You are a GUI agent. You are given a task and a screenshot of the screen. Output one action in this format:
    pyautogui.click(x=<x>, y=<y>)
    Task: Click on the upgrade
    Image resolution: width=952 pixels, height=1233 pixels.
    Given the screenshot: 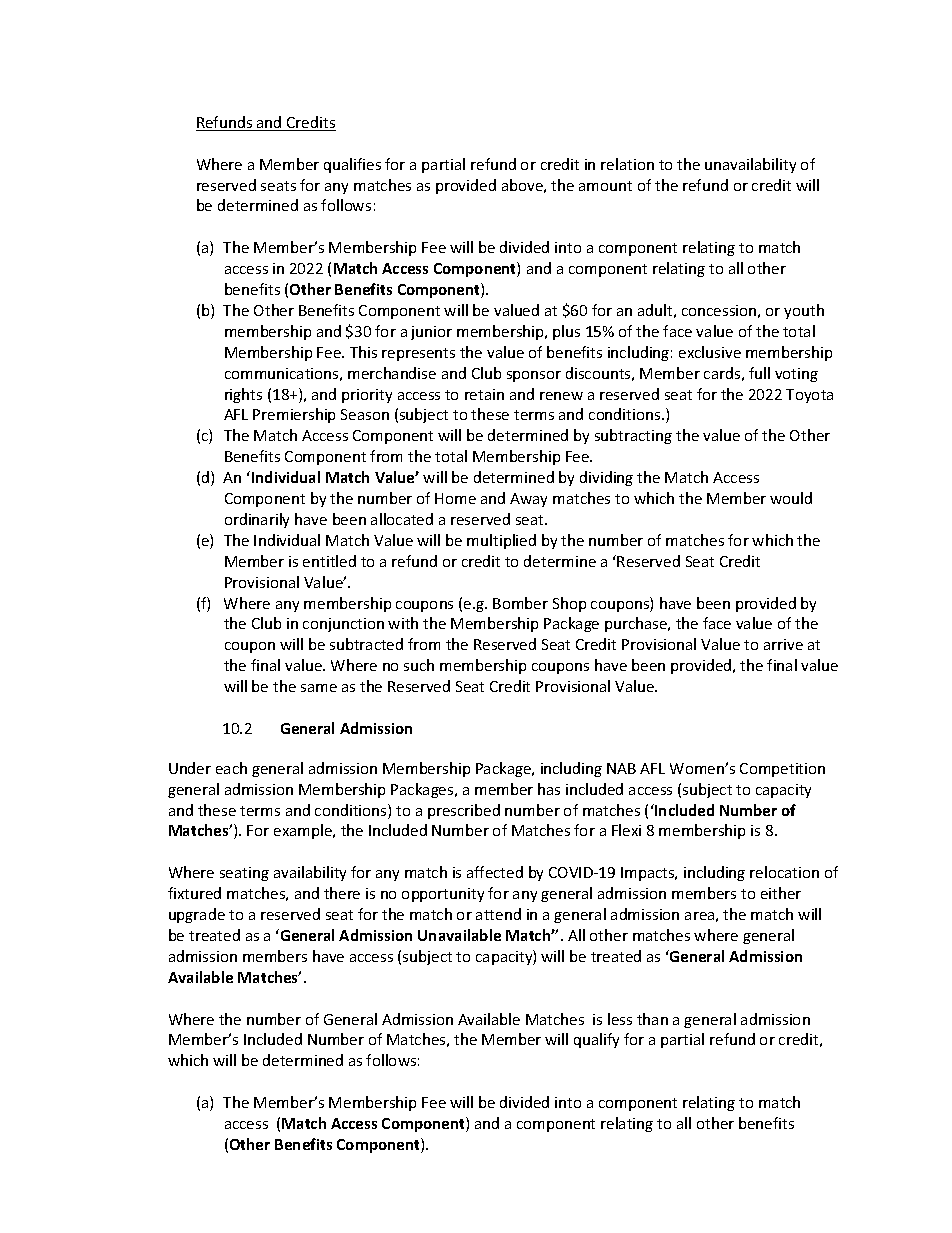 What is the action you would take?
    pyautogui.click(x=197, y=915)
